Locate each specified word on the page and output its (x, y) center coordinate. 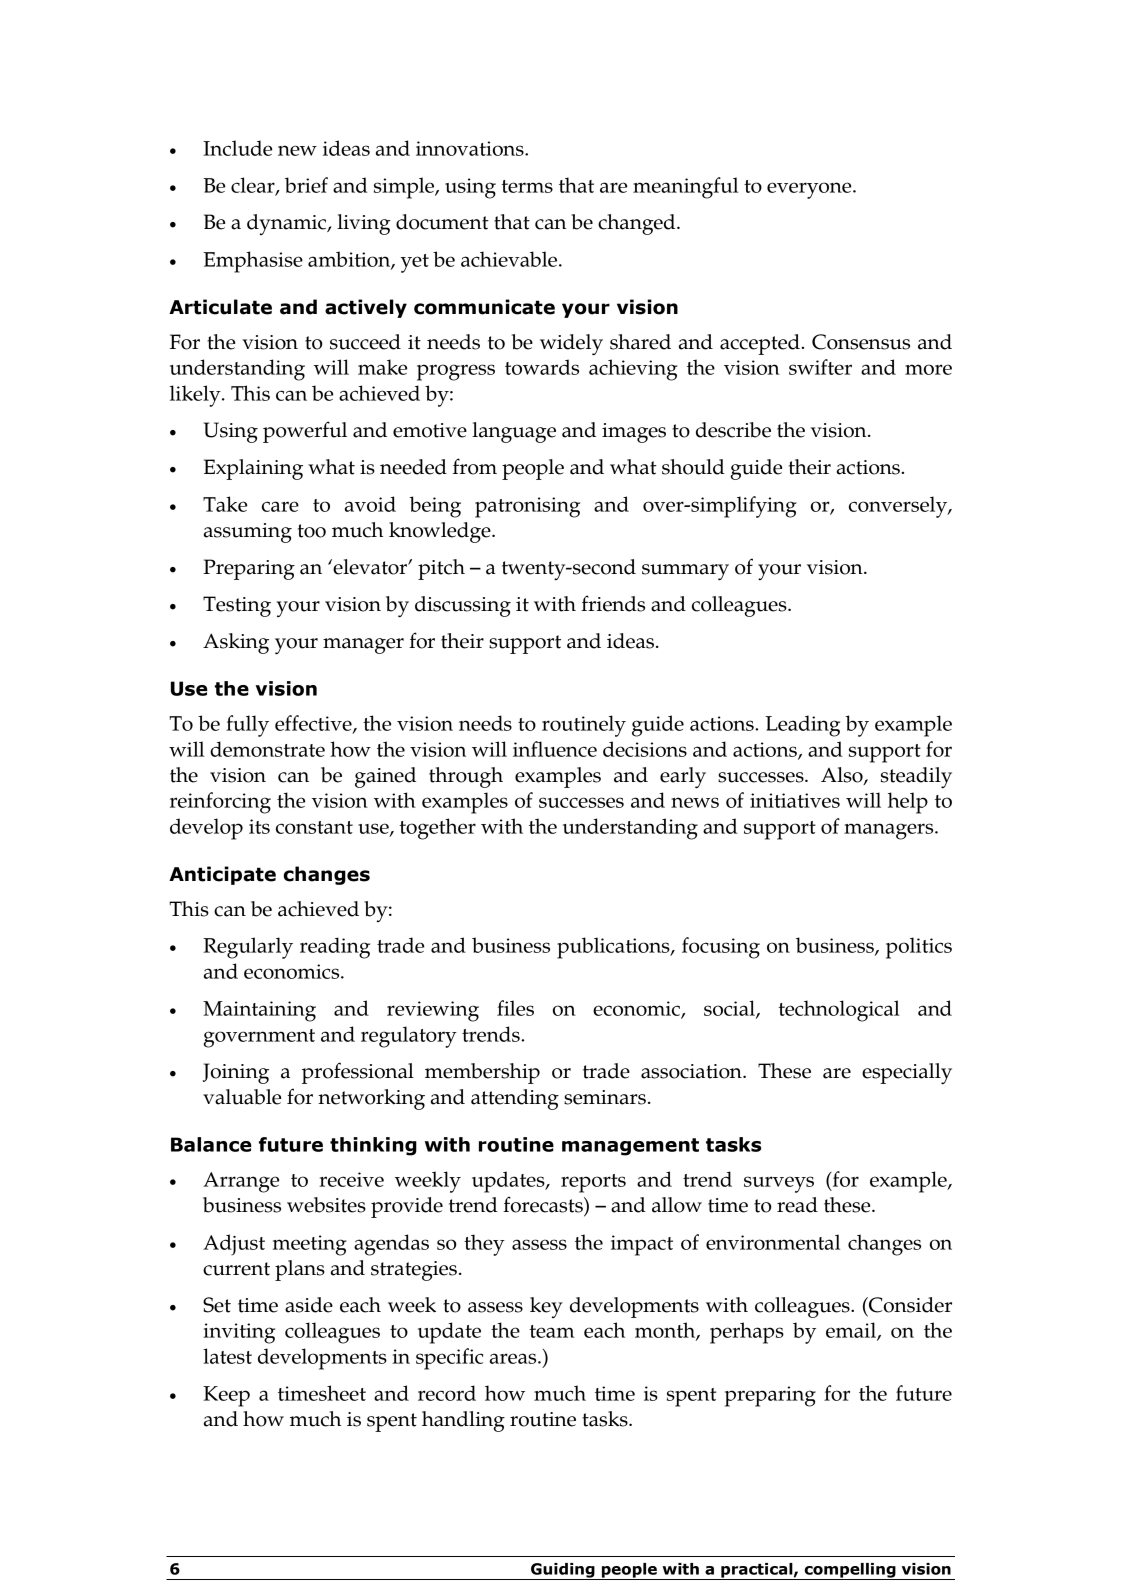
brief (306, 185)
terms (527, 186)
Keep (226, 1396)
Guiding (563, 1571)
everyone (810, 190)
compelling (850, 1571)
